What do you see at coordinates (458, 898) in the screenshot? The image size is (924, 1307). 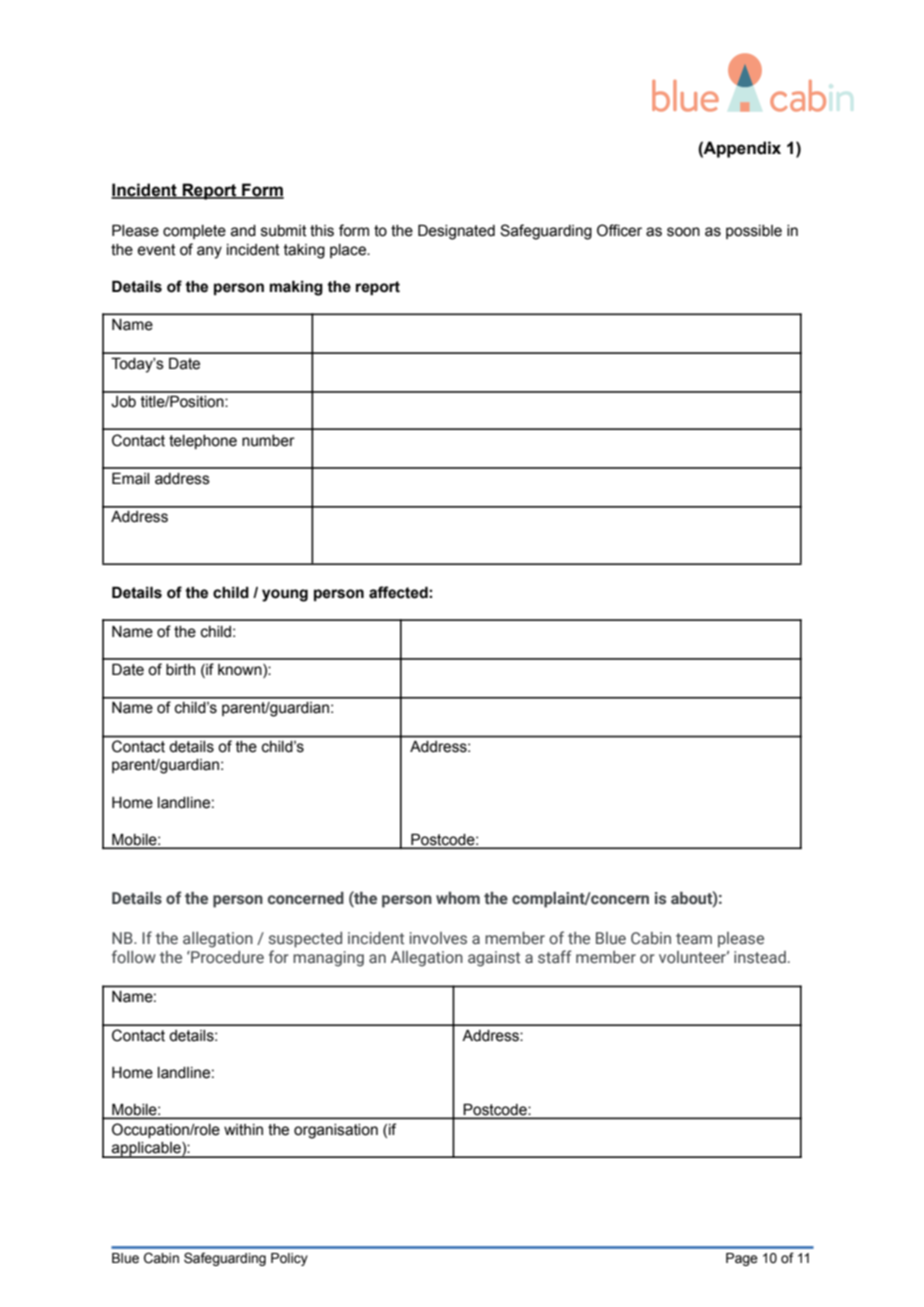 I see `whom` at bounding box center [458, 898].
